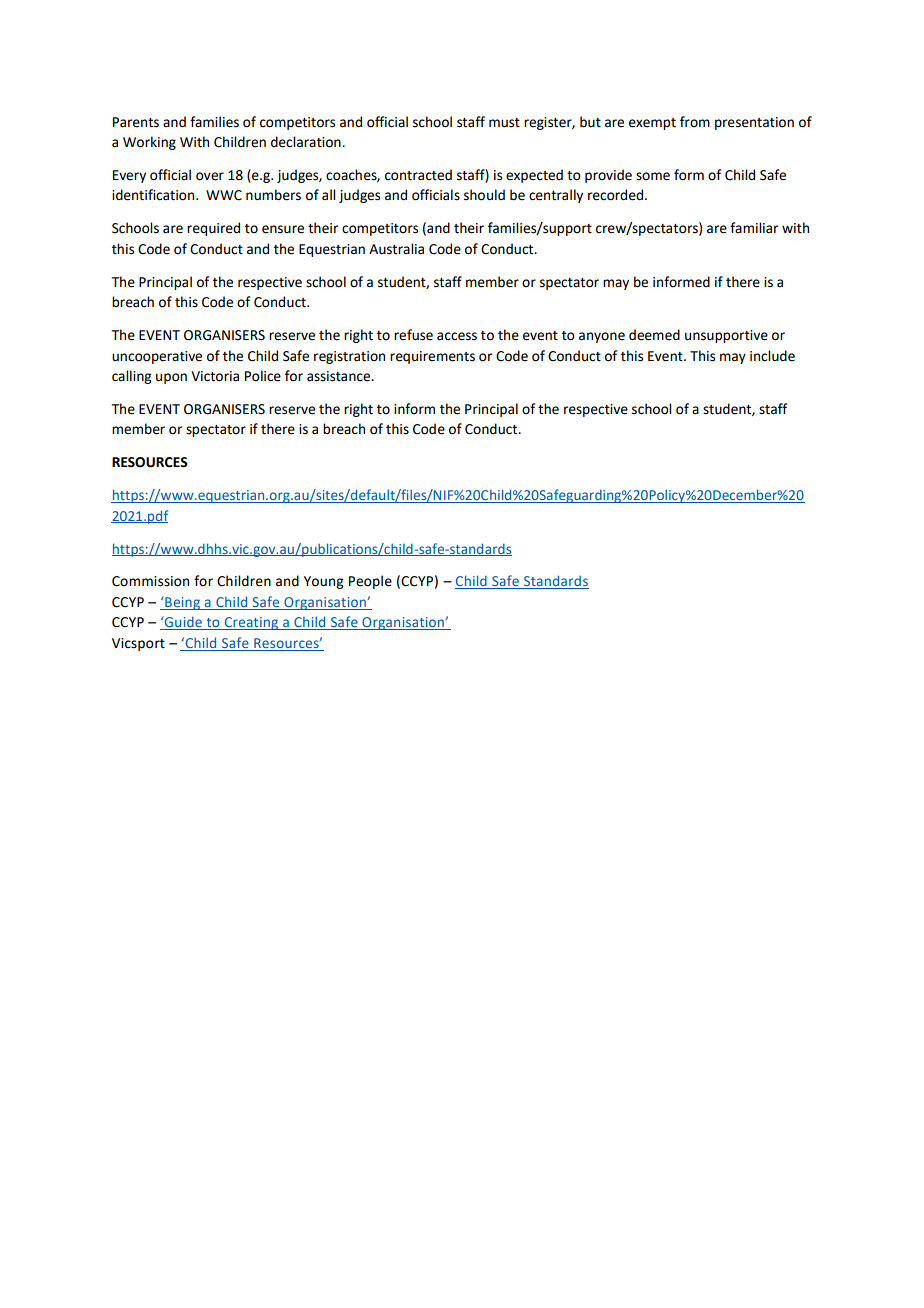 The height and width of the document is (1308, 924). Describe the element at coordinates (323, 582) in the document. I see `Young` at that location.
